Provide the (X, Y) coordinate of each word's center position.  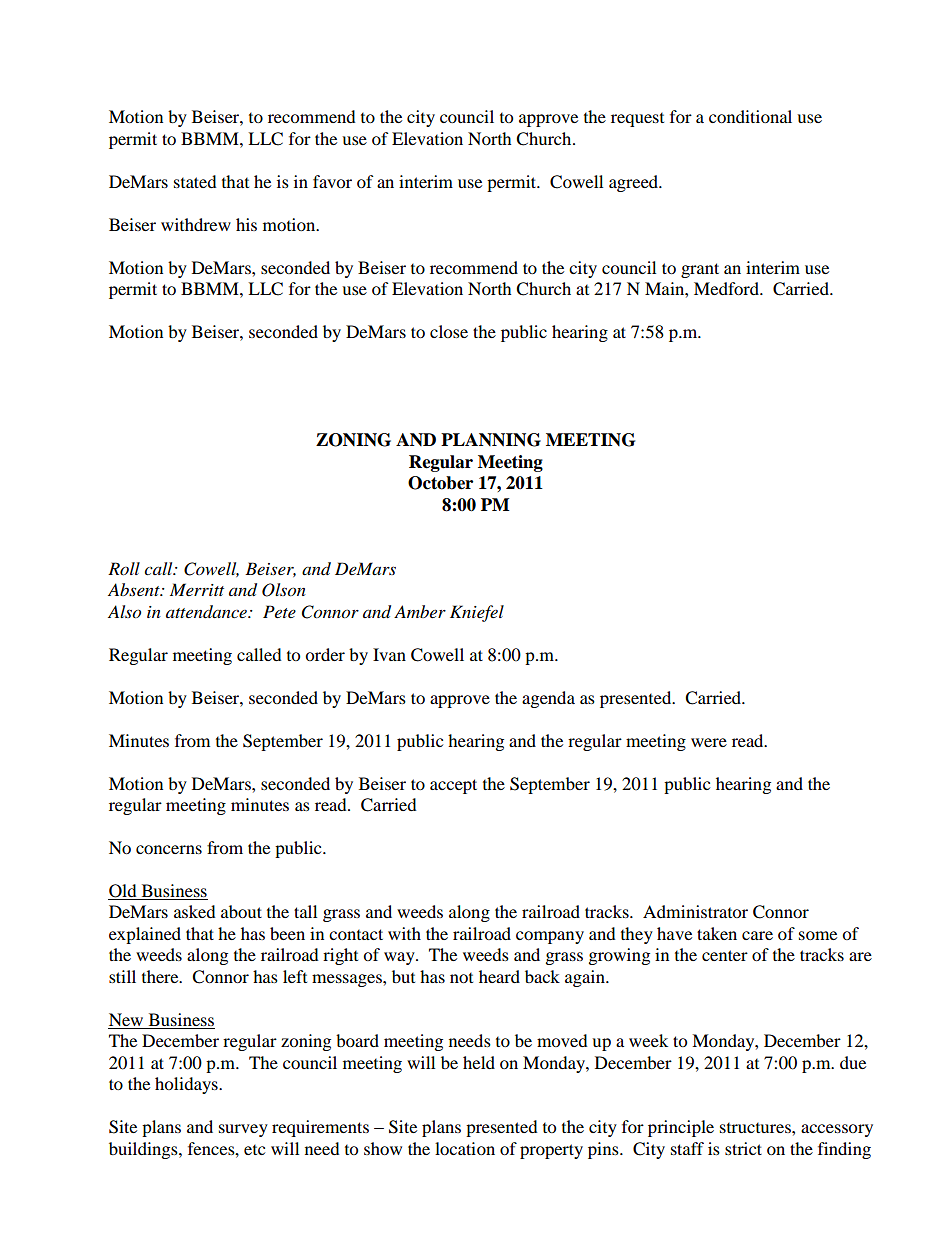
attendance (207, 612)
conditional (750, 116)
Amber (420, 611)
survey (243, 1130)
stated (195, 181)
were (709, 742)
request (637, 120)
